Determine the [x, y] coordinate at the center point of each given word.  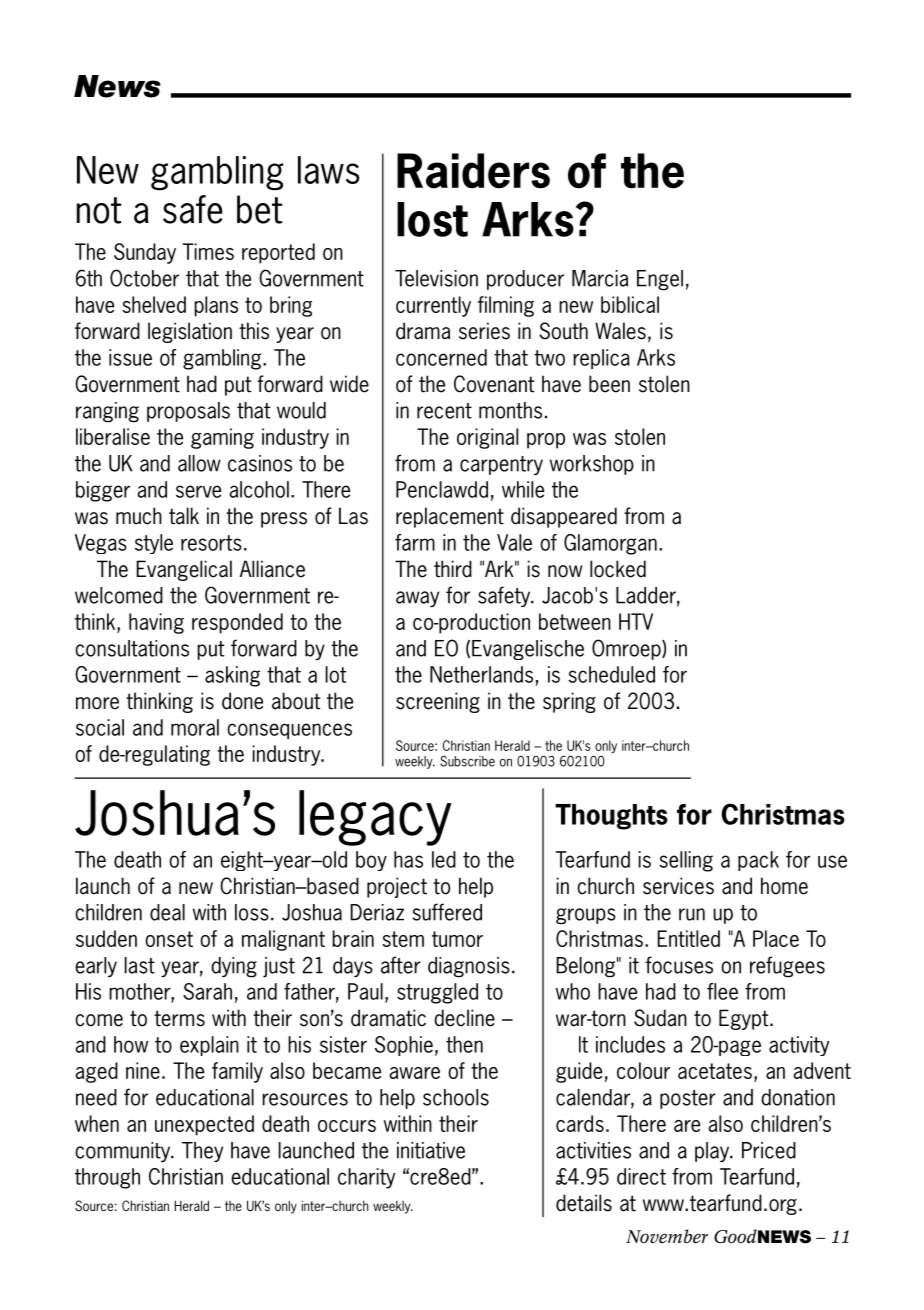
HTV [636, 621]
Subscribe [467, 761]
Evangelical [184, 570]
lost [432, 219]
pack [758, 861]
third [453, 569]
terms [179, 1018]
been [609, 384]
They [202, 1152]
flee [722, 991]
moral [195, 727]
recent [444, 411]
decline [464, 1018]
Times [208, 251]
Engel [660, 280]
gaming [222, 438]
